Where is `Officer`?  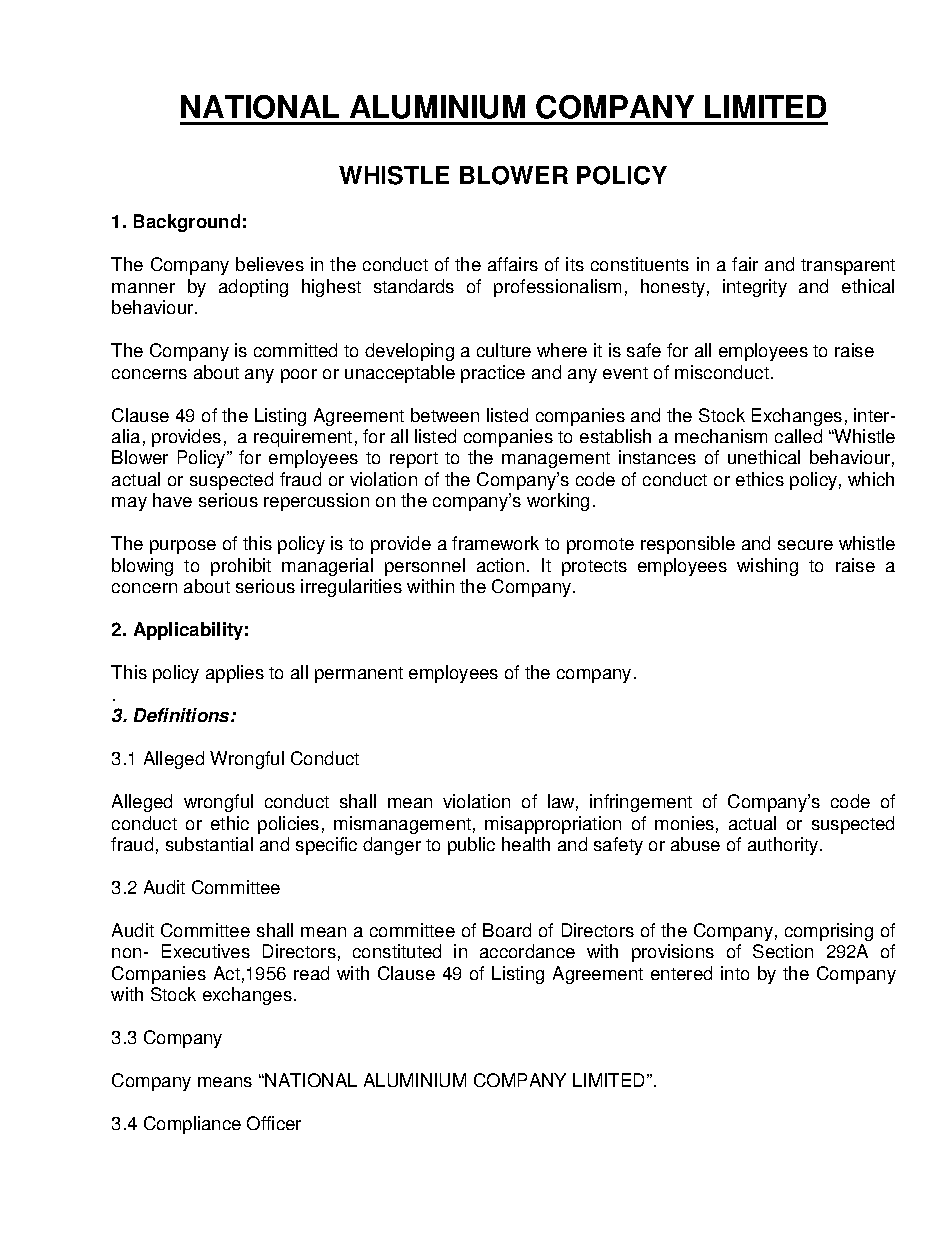
Officer is located at coordinates (274, 1123).
